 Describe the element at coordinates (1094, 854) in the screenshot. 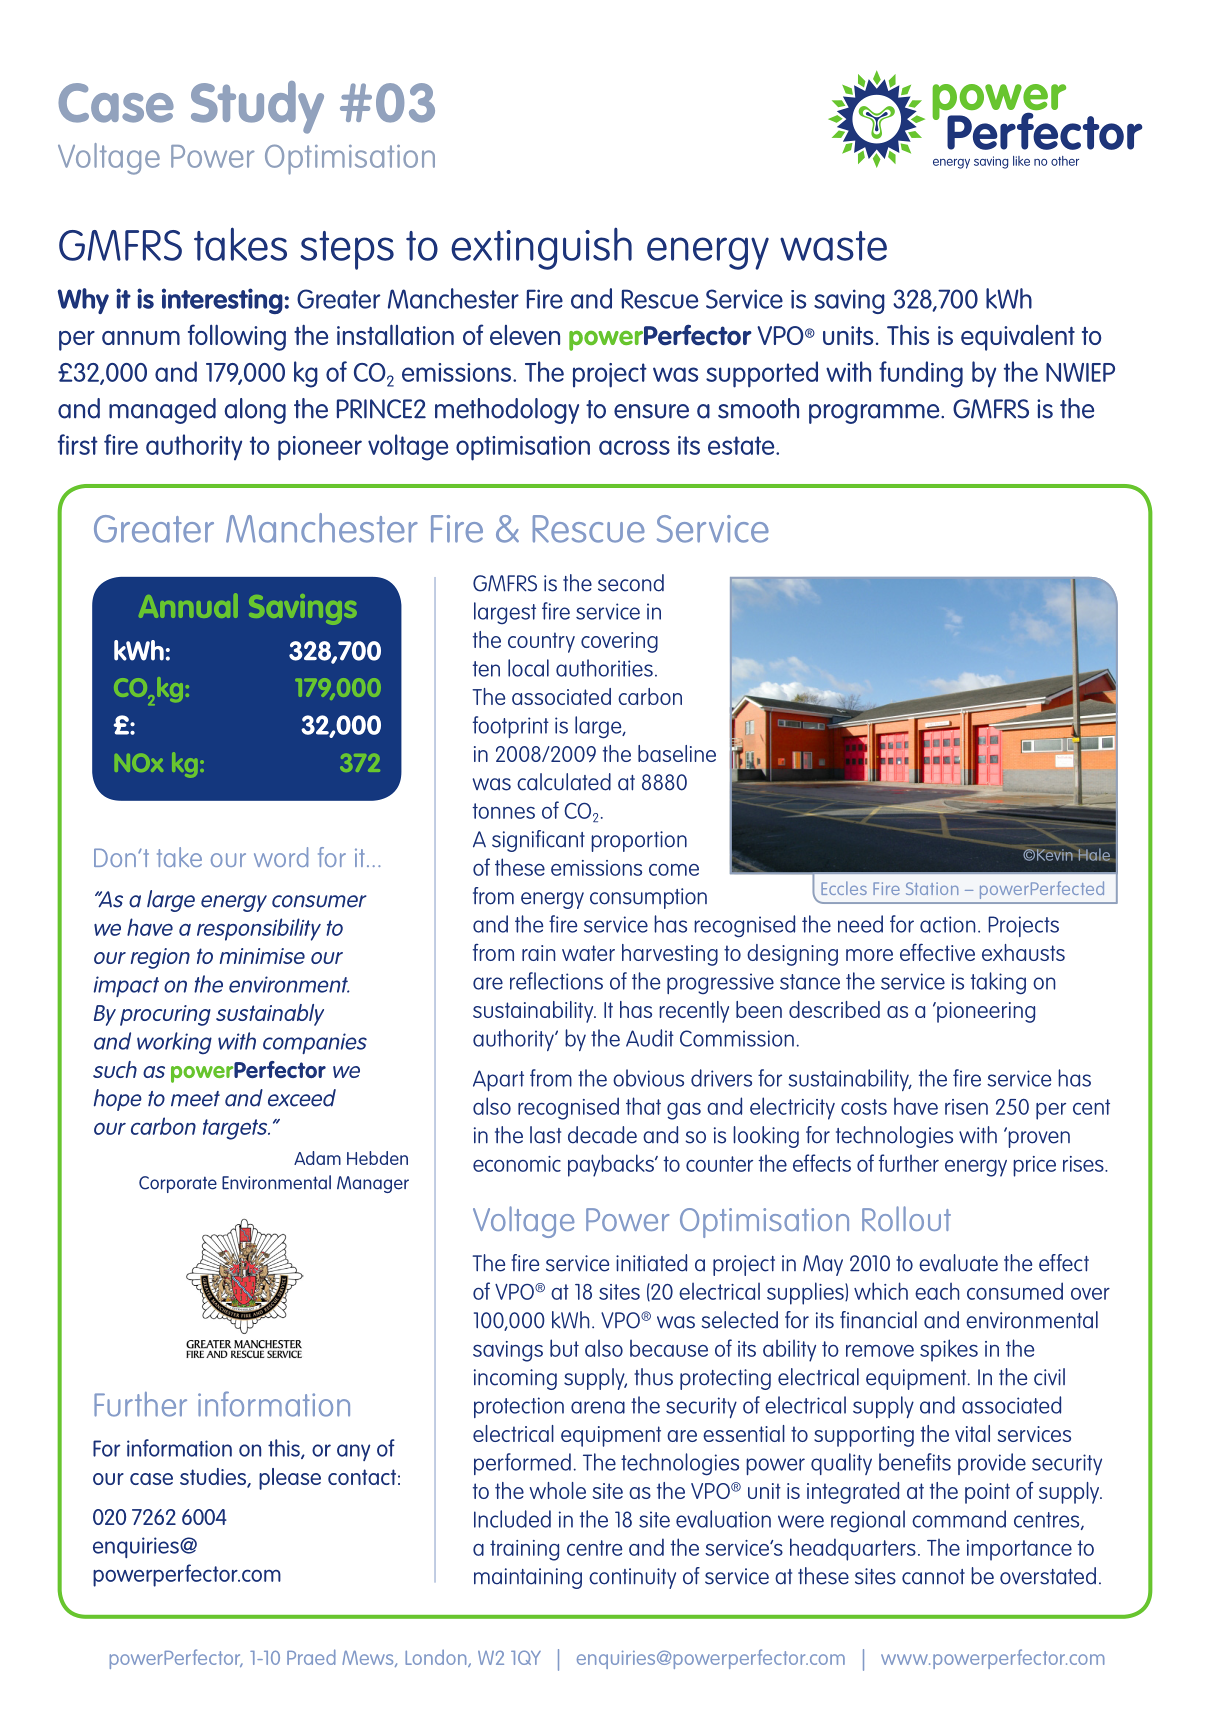

I see `Hale` at that location.
